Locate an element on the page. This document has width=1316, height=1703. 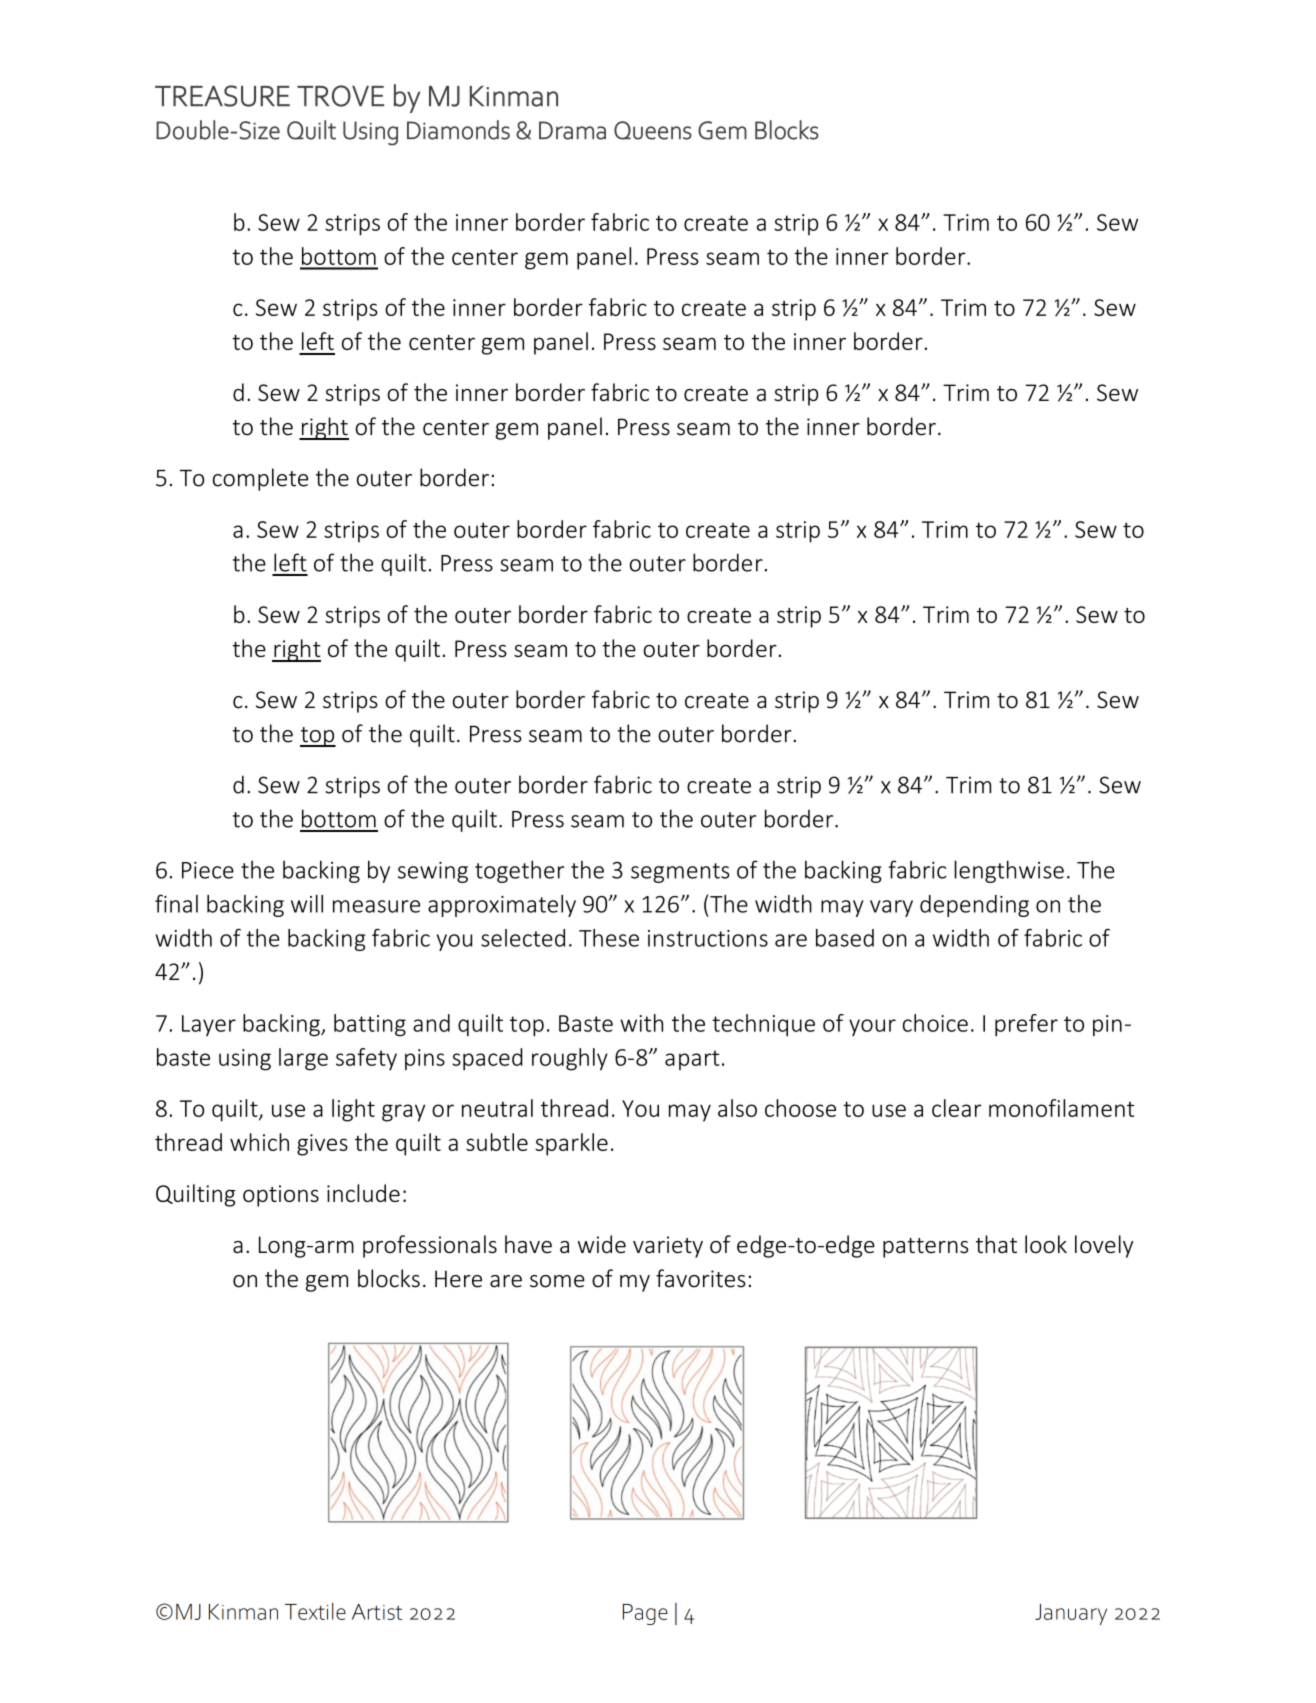
Drama is located at coordinates (572, 130).
